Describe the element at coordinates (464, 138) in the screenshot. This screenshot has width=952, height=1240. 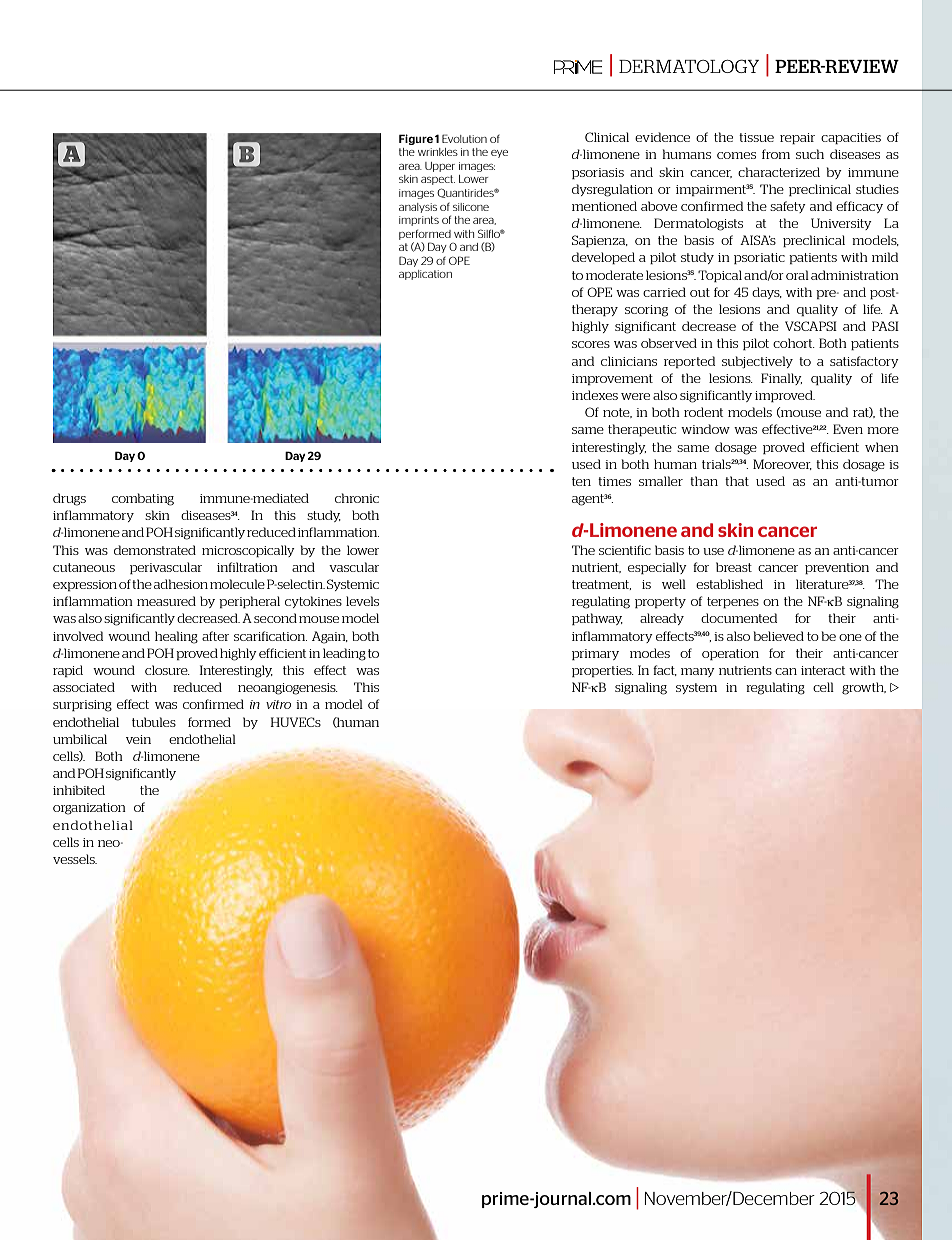
I see `Evolution` at that location.
